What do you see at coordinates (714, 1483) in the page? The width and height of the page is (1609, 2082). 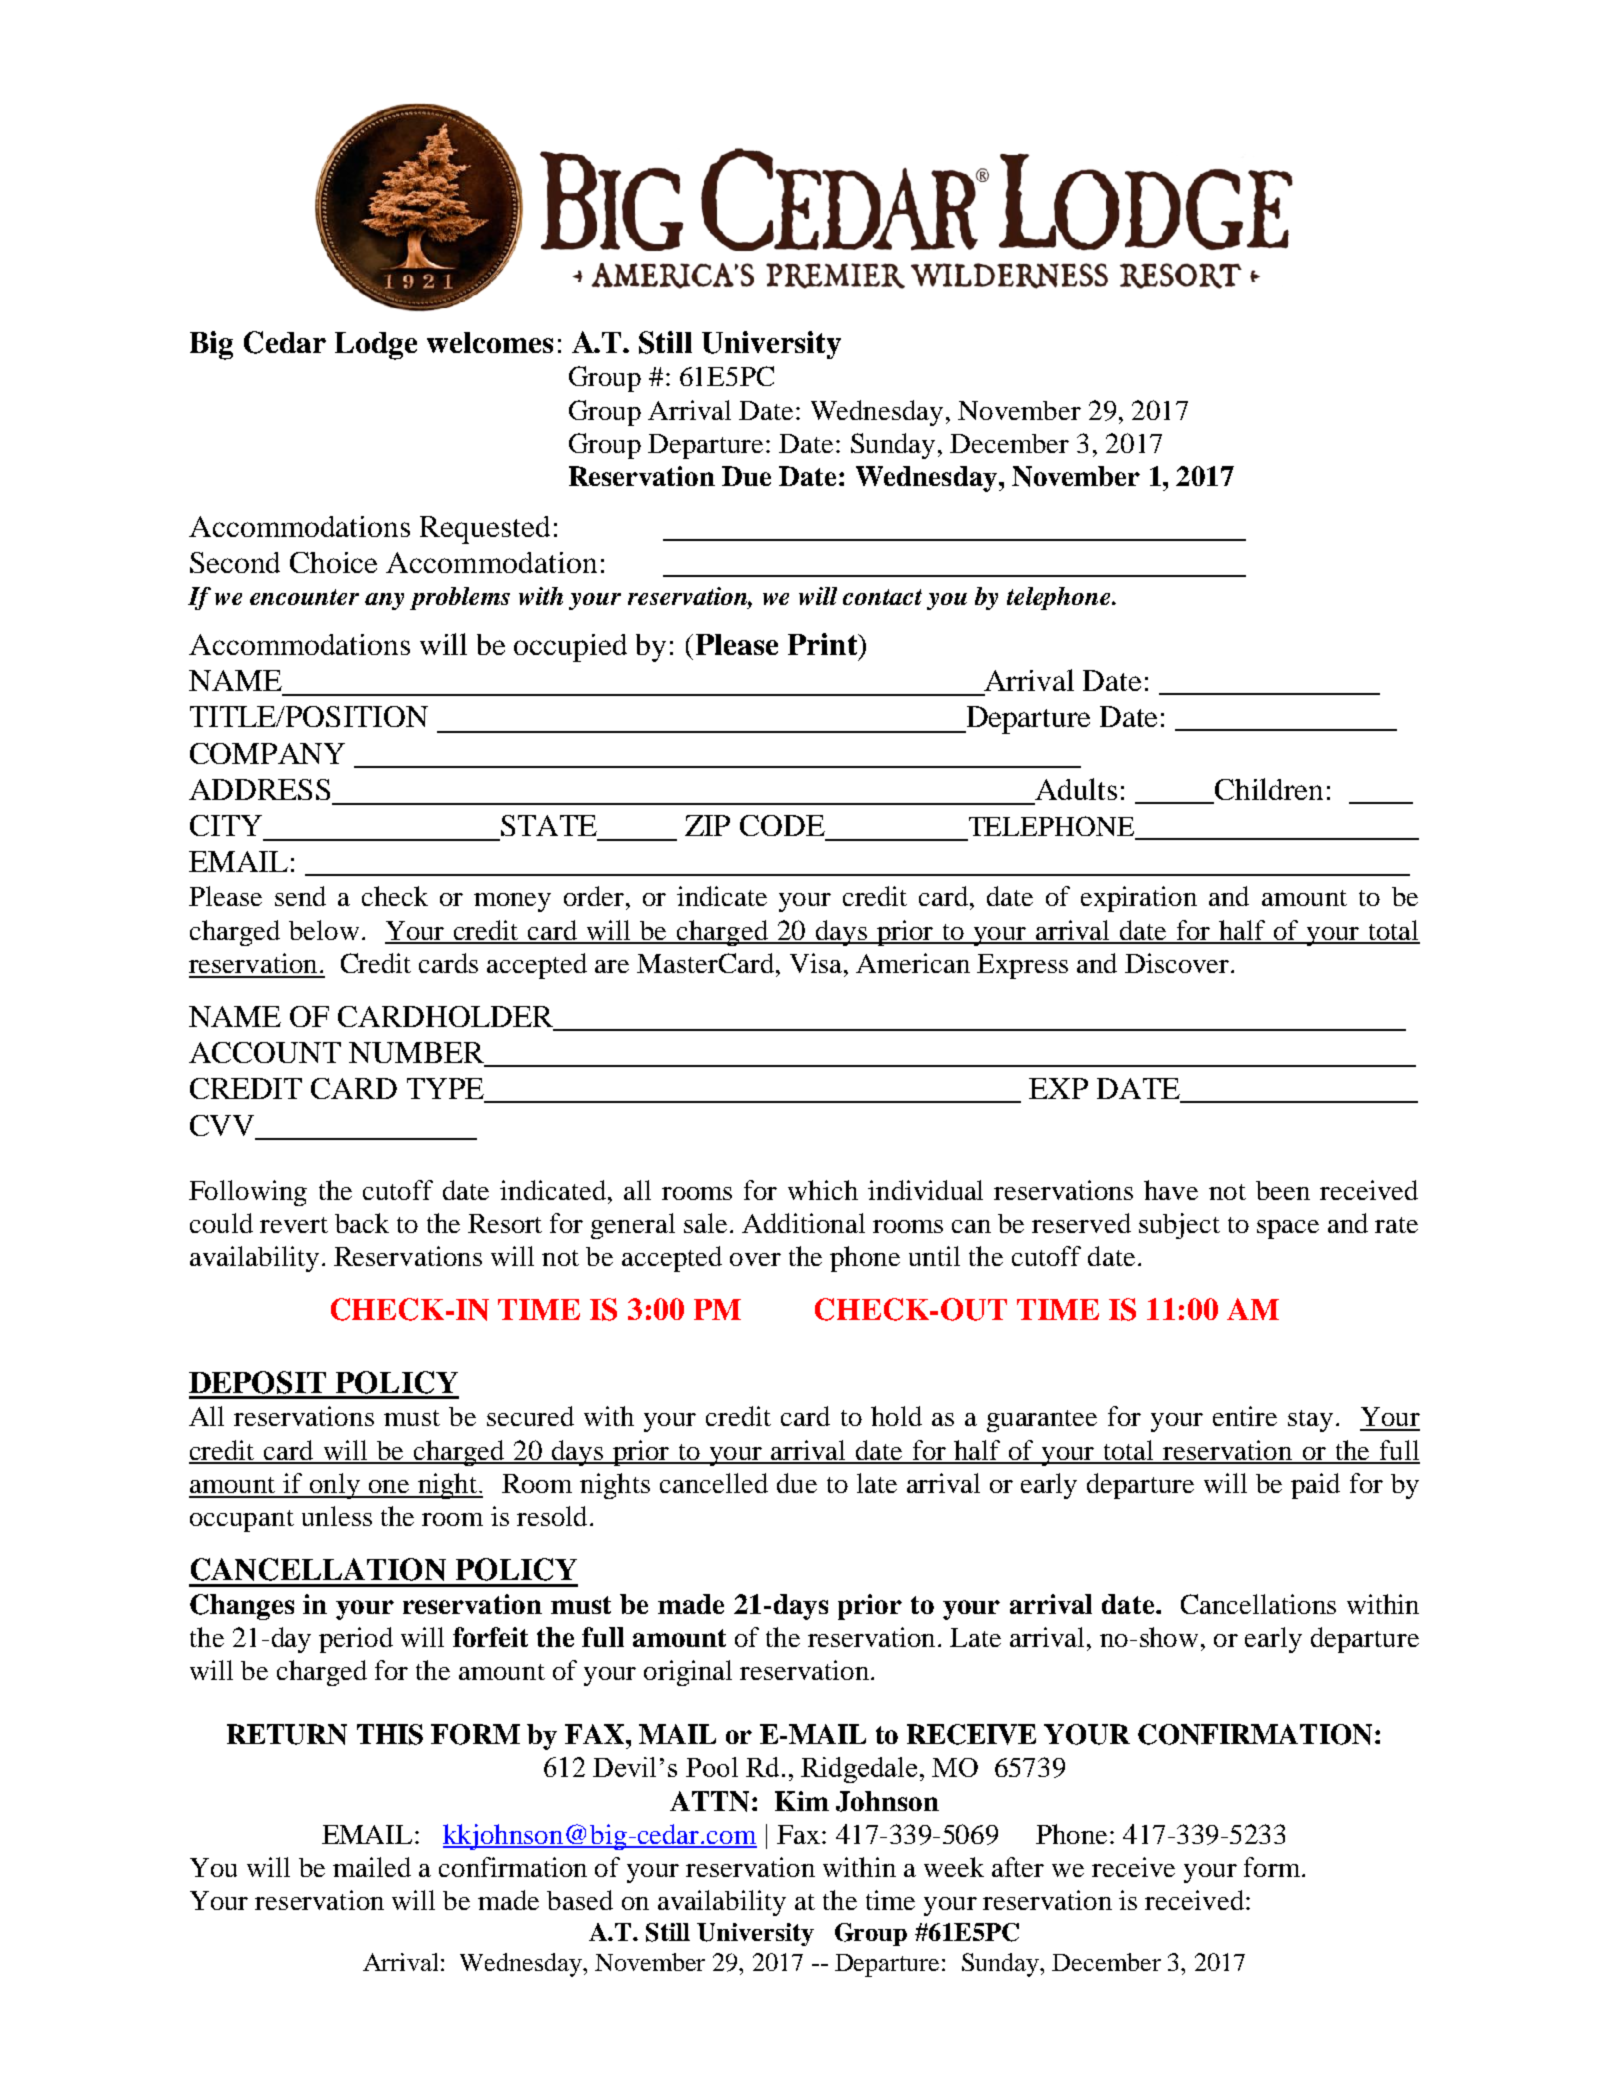 I see `cancelled` at bounding box center [714, 1483].
